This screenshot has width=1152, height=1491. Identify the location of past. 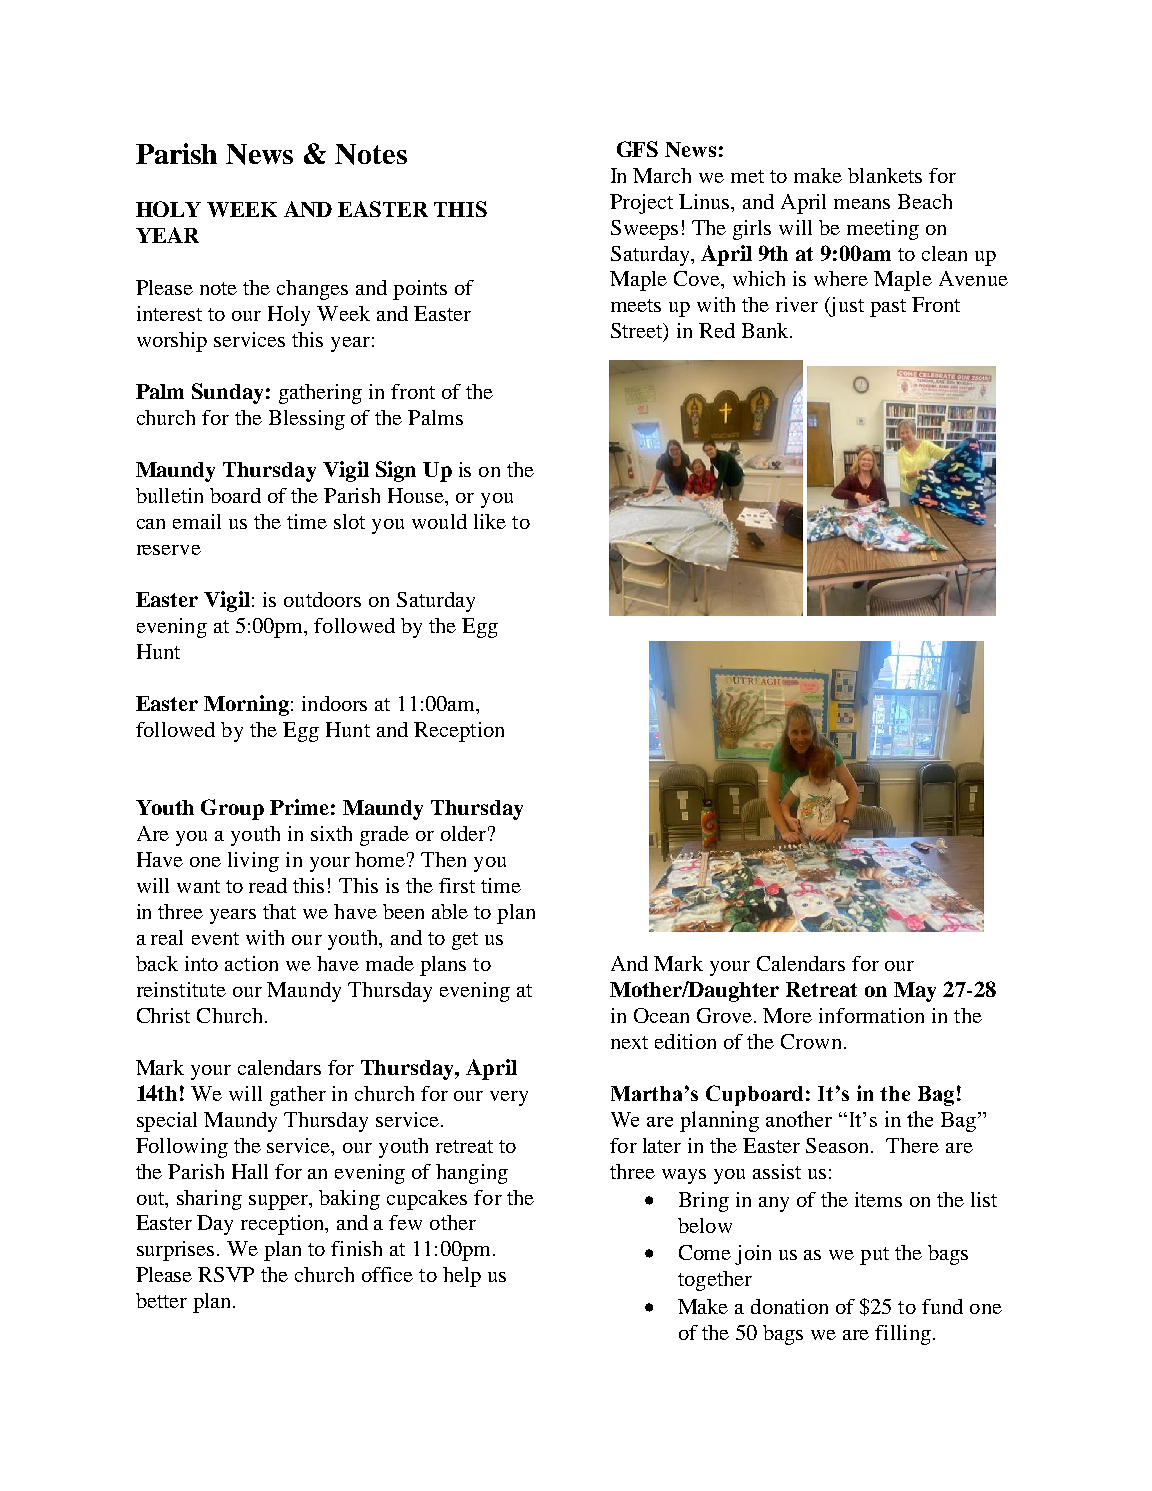
(888, 308).
